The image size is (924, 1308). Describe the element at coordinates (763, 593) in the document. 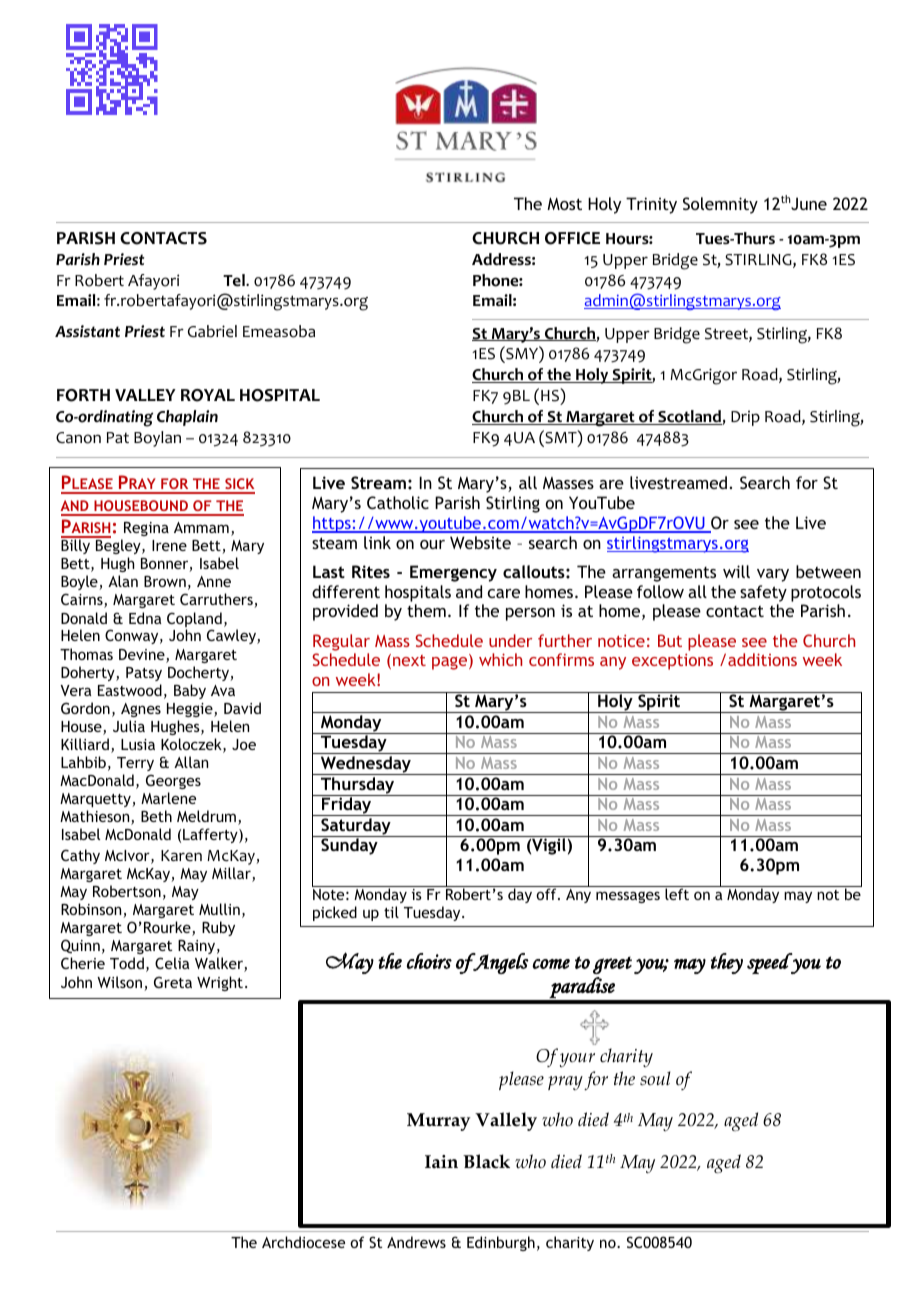

I see `safety` at that location.
